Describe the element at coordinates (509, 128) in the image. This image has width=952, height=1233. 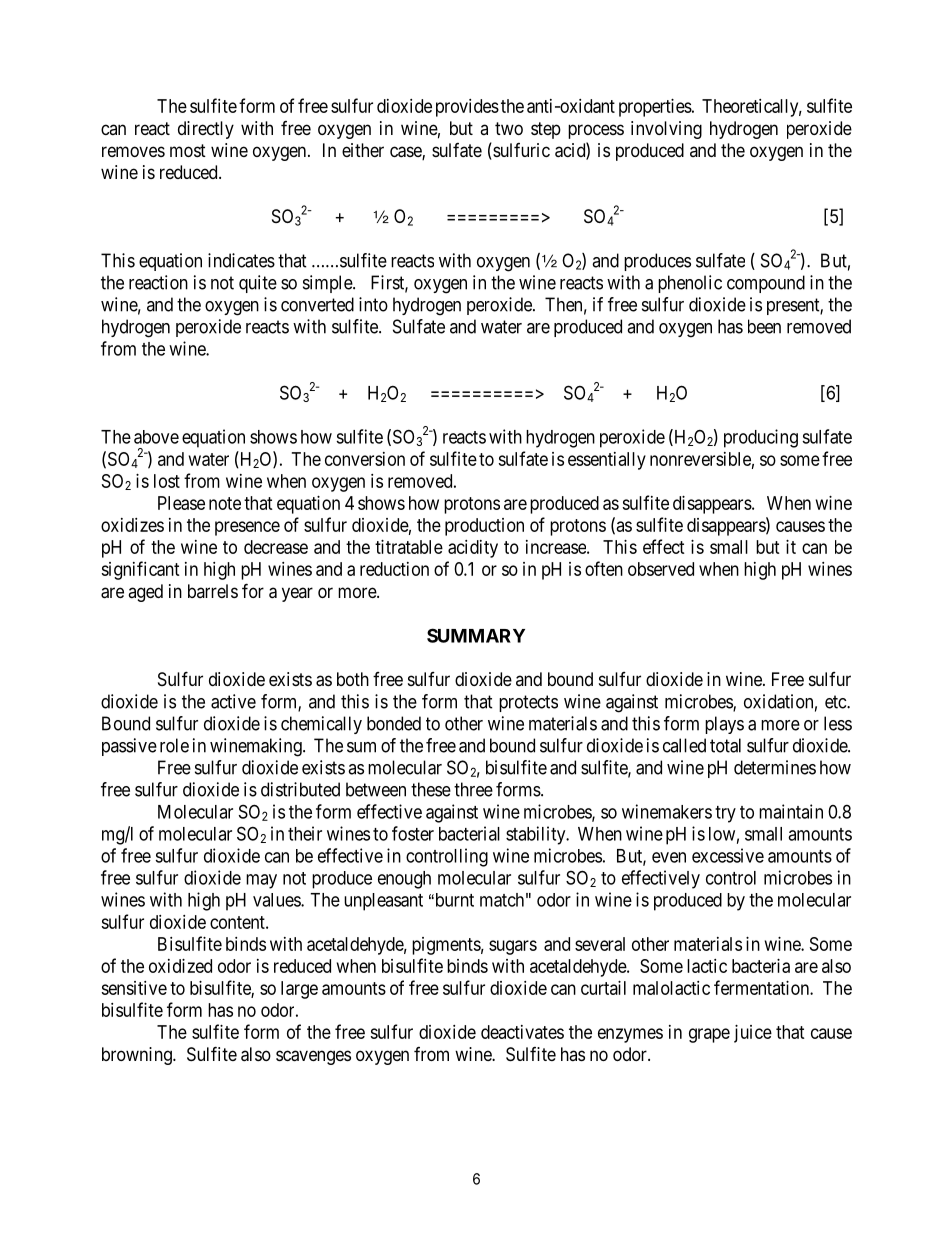
I see `two` at that location.
